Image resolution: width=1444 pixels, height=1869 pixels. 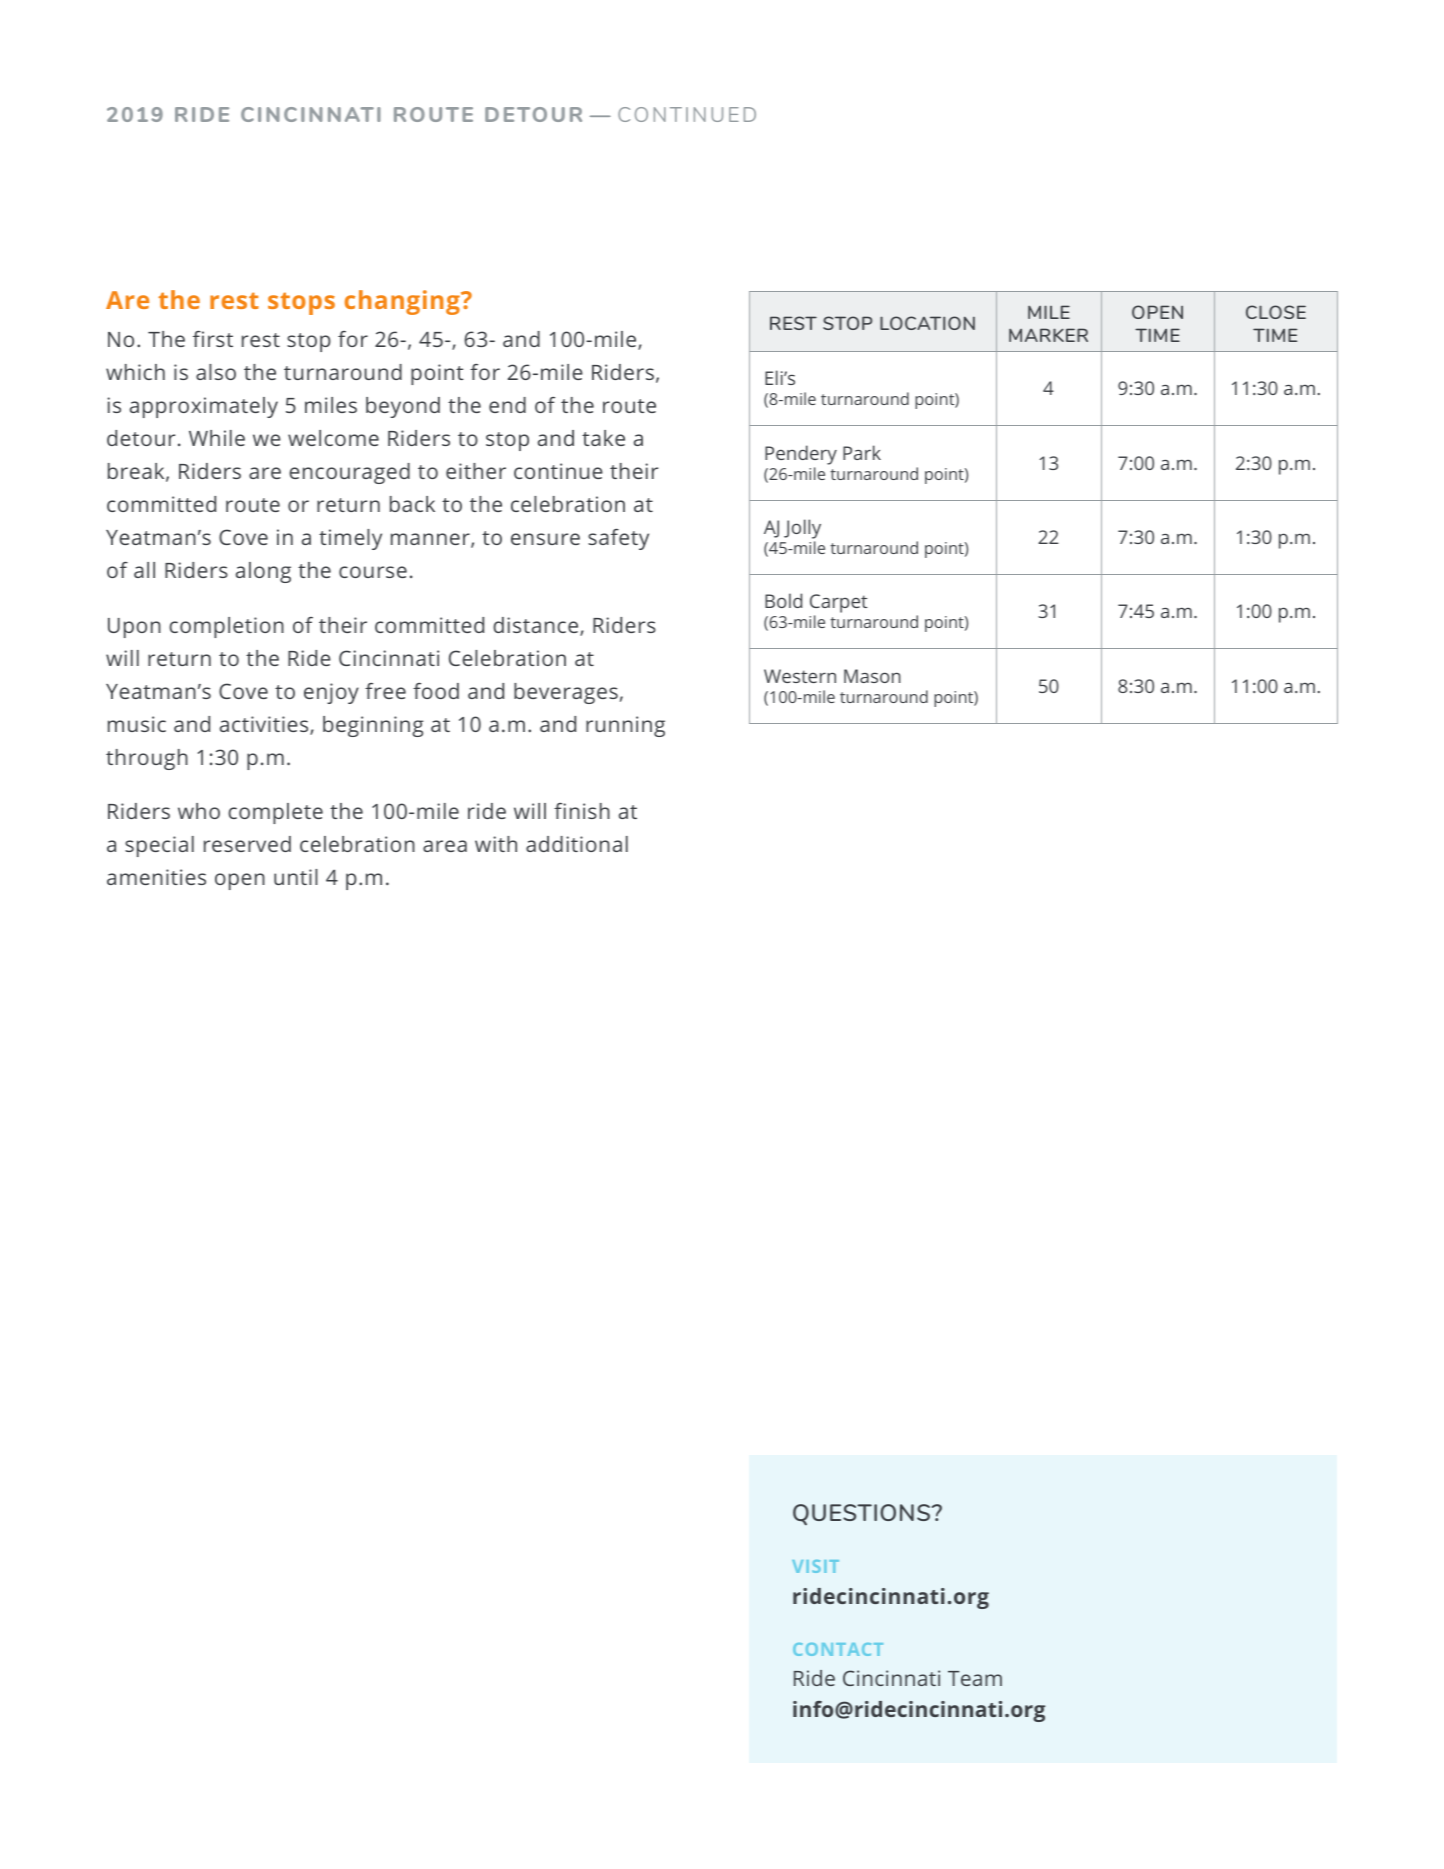 I want to click on Mason, so click(x=872, y=676).
